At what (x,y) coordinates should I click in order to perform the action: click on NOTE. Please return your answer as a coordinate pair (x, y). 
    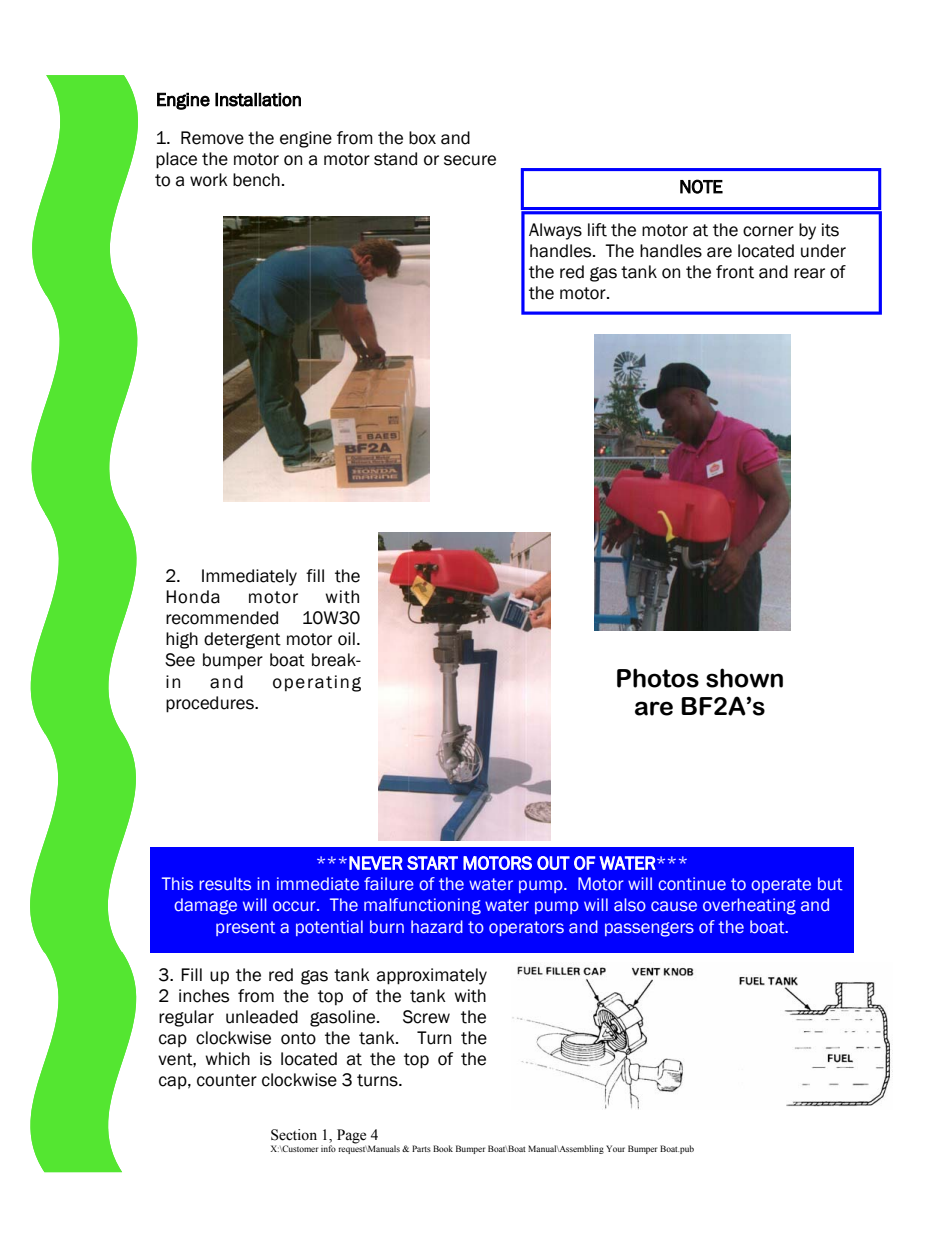
    Looking at the image, I should click on (701, 186).
